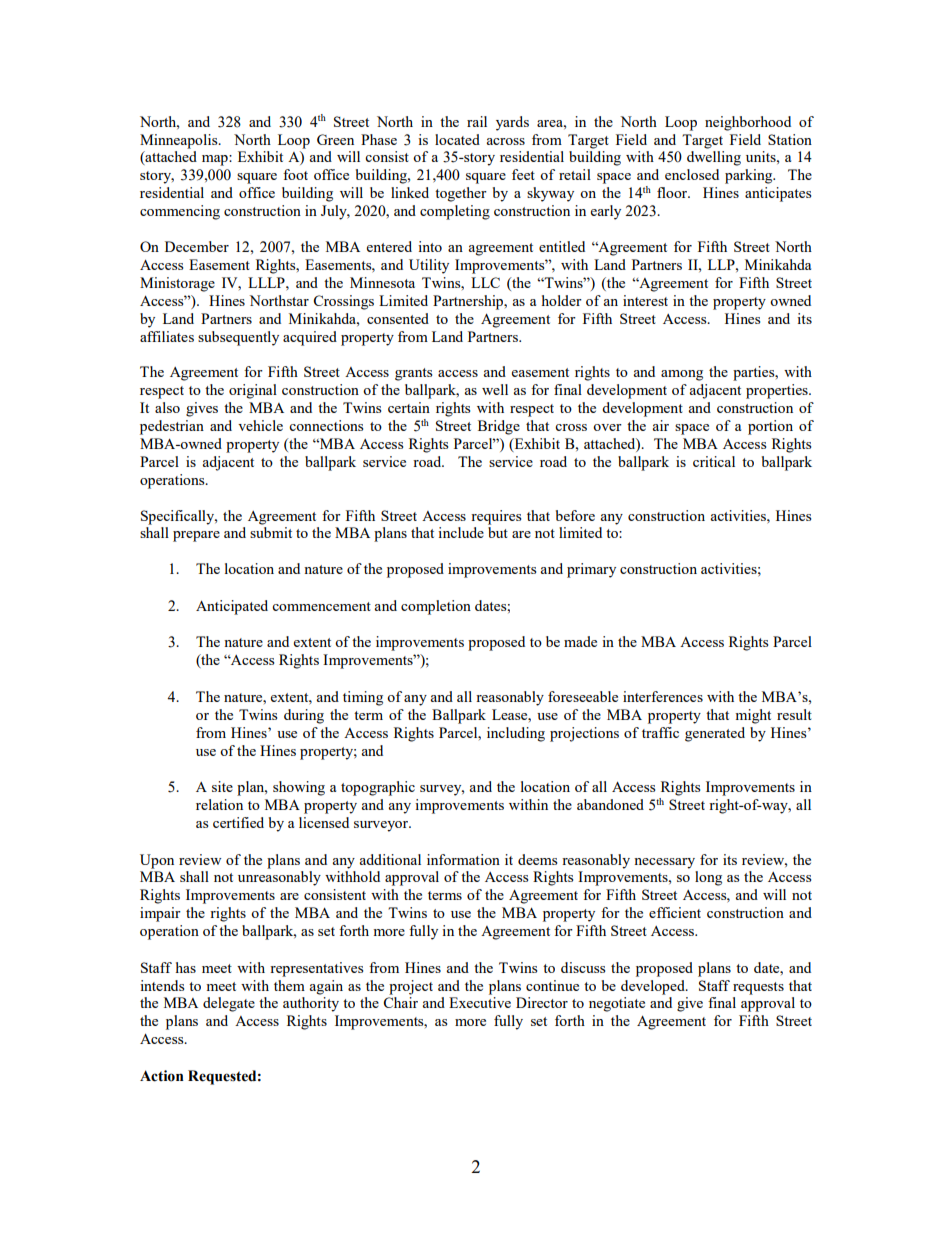  I want to click on Anticipated, so click(232, 607).
